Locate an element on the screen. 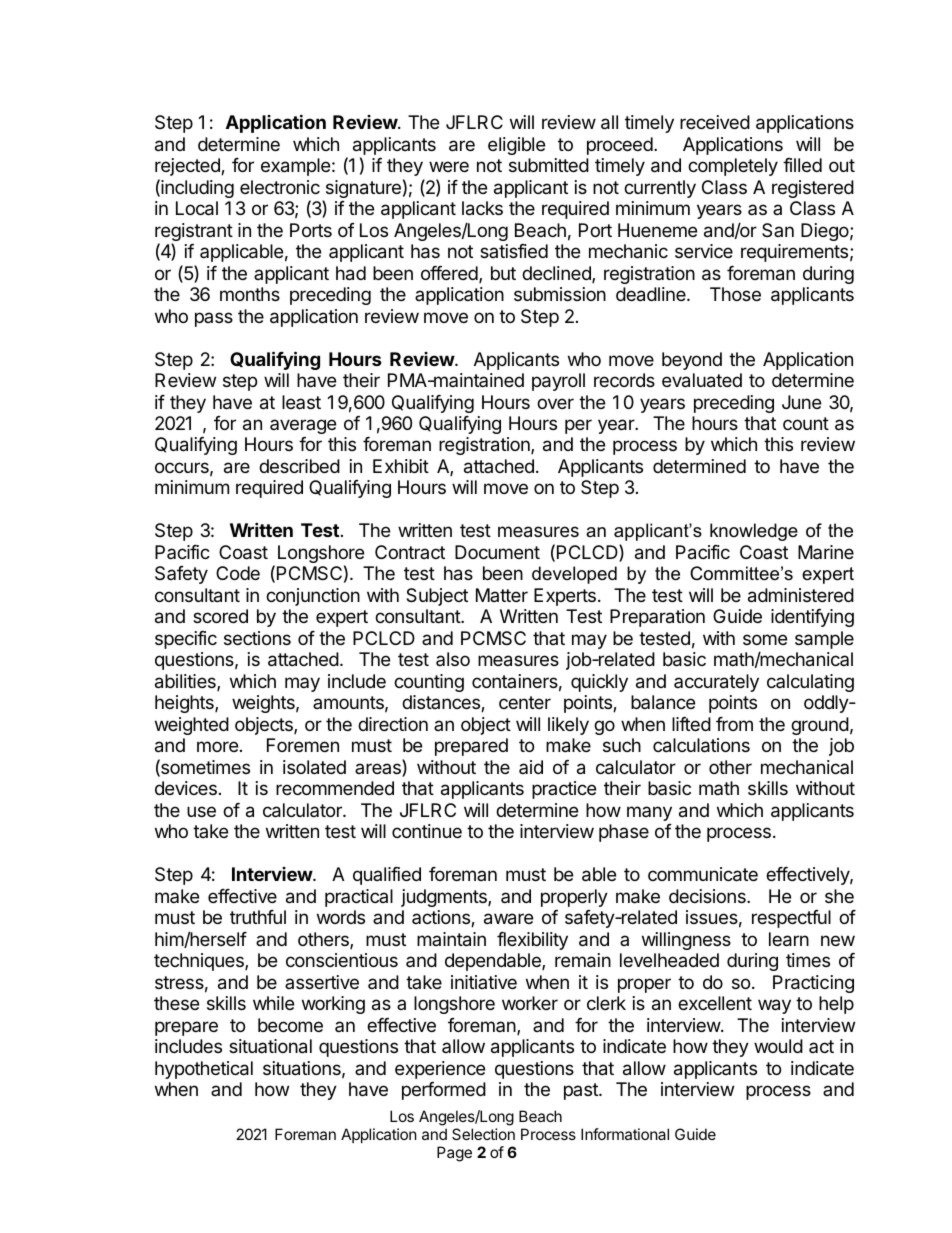 This screenshot has width=952, height=1233. example is located at coordinates (295, 167).
